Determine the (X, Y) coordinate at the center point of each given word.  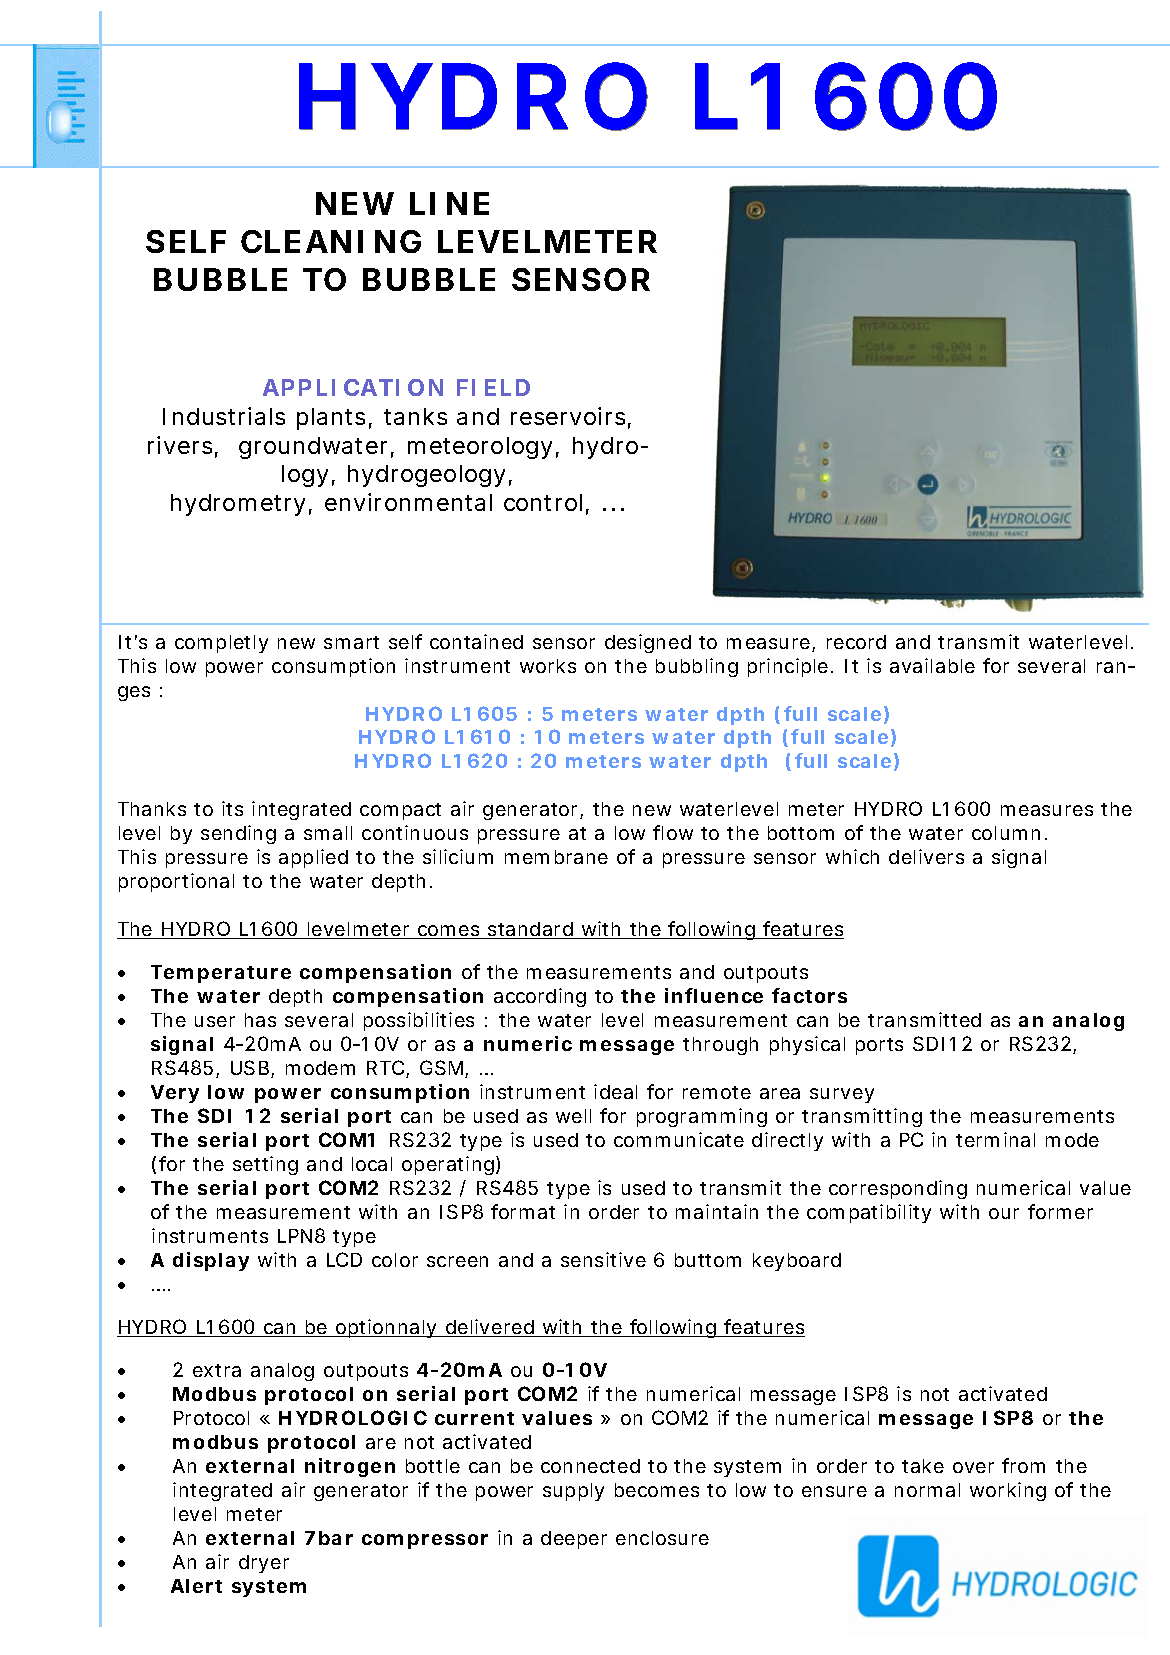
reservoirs (571, 417)
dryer (264, 1564)
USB (252, 1069)
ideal (615, 1091)
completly (221, 644)
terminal (995, 1139)
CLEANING (331, 241)
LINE (449, 203)
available (932, 665)
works (548, 666)
